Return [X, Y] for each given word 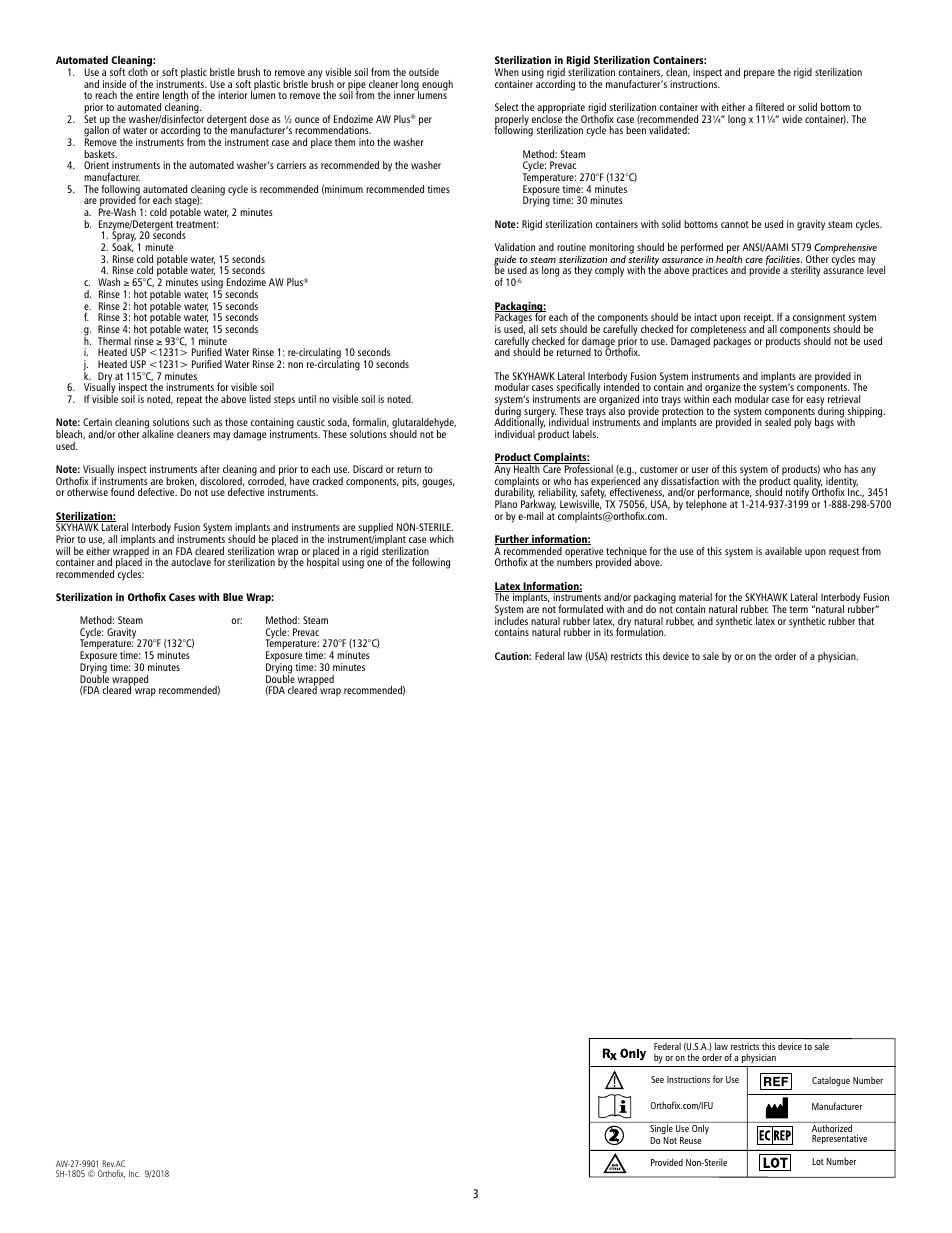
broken [181, 482]
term [798, 609]
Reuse [691, 1140]
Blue [233, 597]
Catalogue [831, 1081]
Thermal [114, 341]
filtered [769, 107]
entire [147, 95]
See [657, 1079]
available [783, 551]
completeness [718, 330]
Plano [506, 504]
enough [437, 85]
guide [505, 261]
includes [511, 620]
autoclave [191, 562]
